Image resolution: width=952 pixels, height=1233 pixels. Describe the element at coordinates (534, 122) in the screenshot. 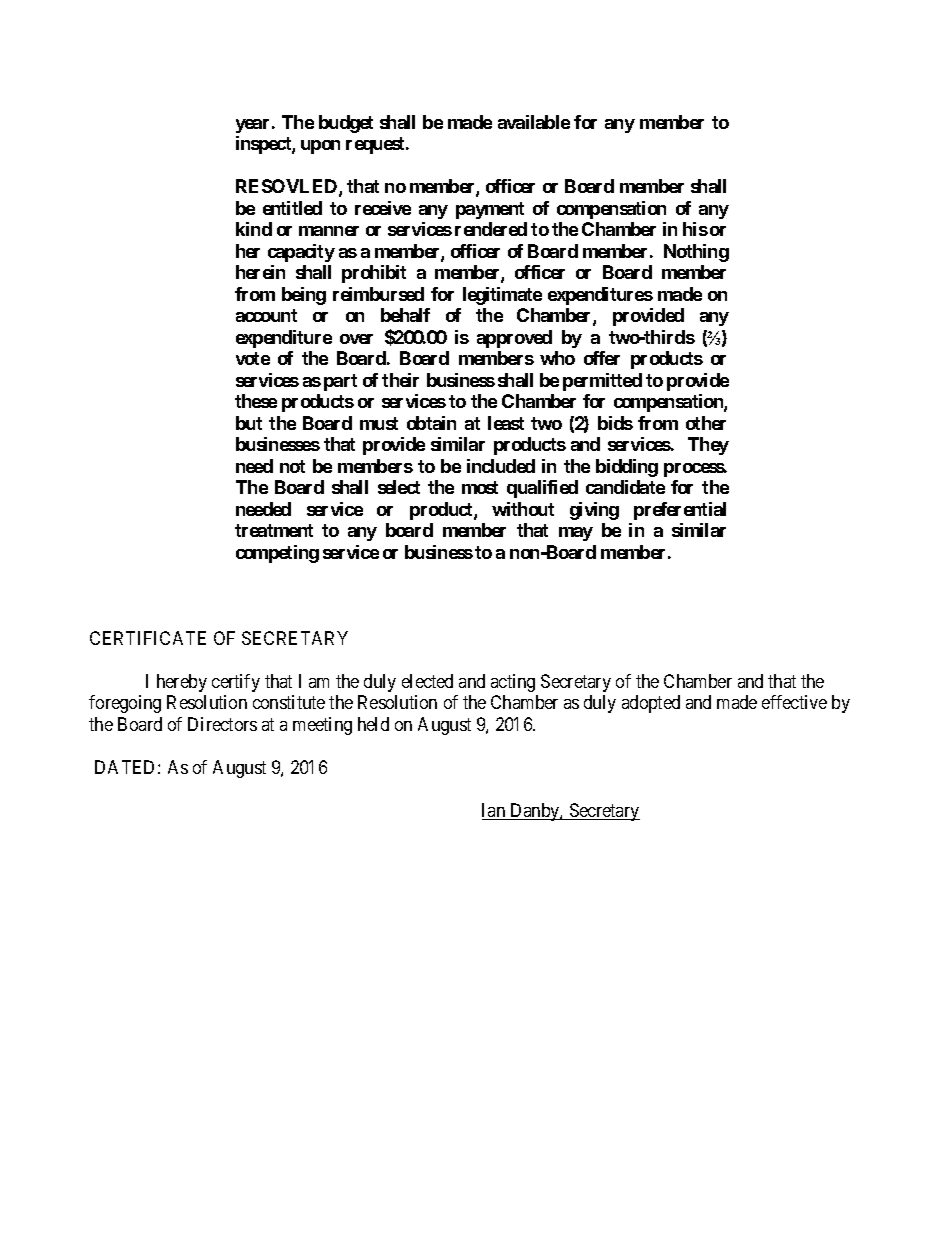

I see `available` at that location.
